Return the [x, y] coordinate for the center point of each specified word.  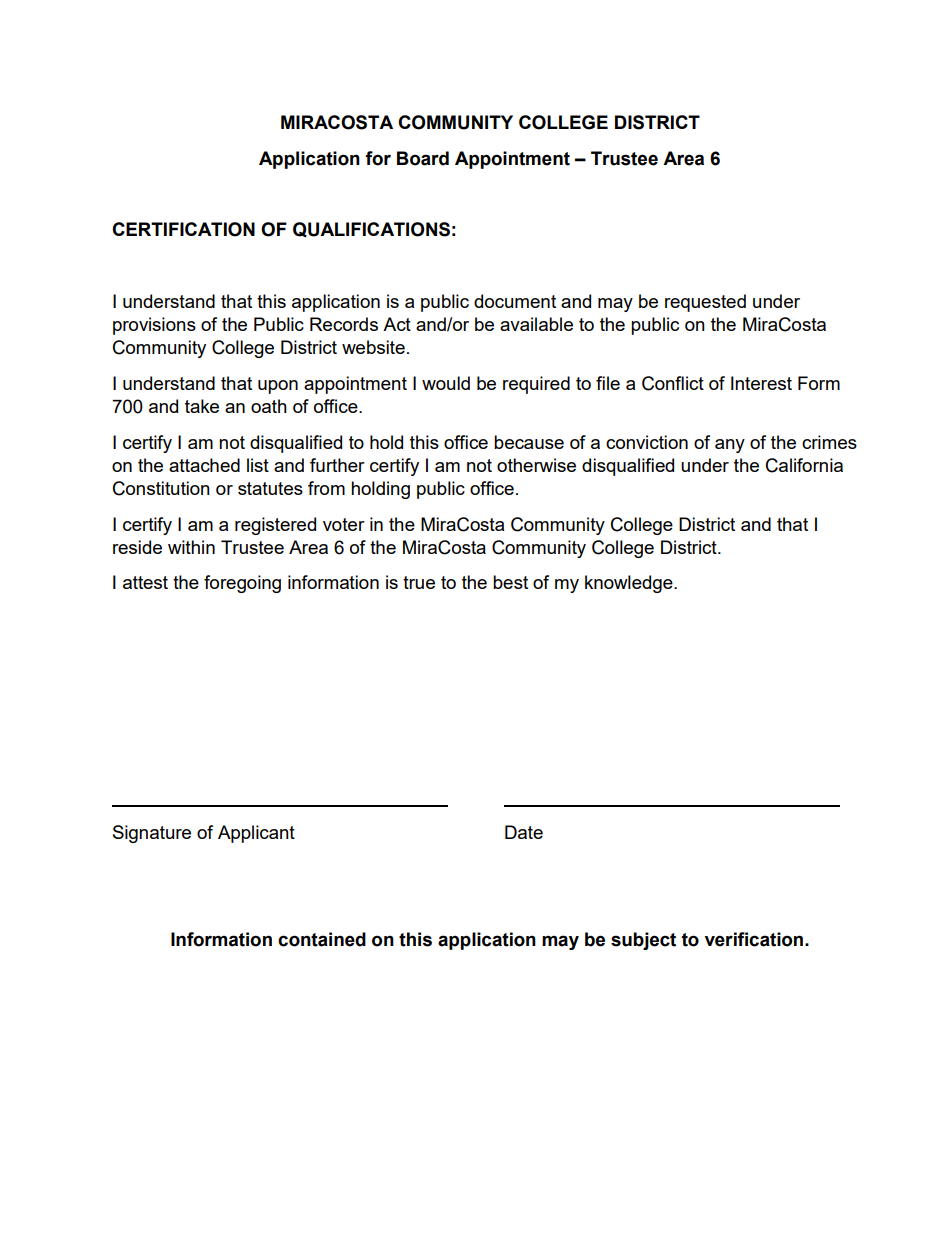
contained [322, 939]
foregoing [242, 584]
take [202, 406]
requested [705, 303]
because [529, 442]
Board [423, 158]
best [510, 582]
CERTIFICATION [183, 229]
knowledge [630, 584]
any [730, 446]
